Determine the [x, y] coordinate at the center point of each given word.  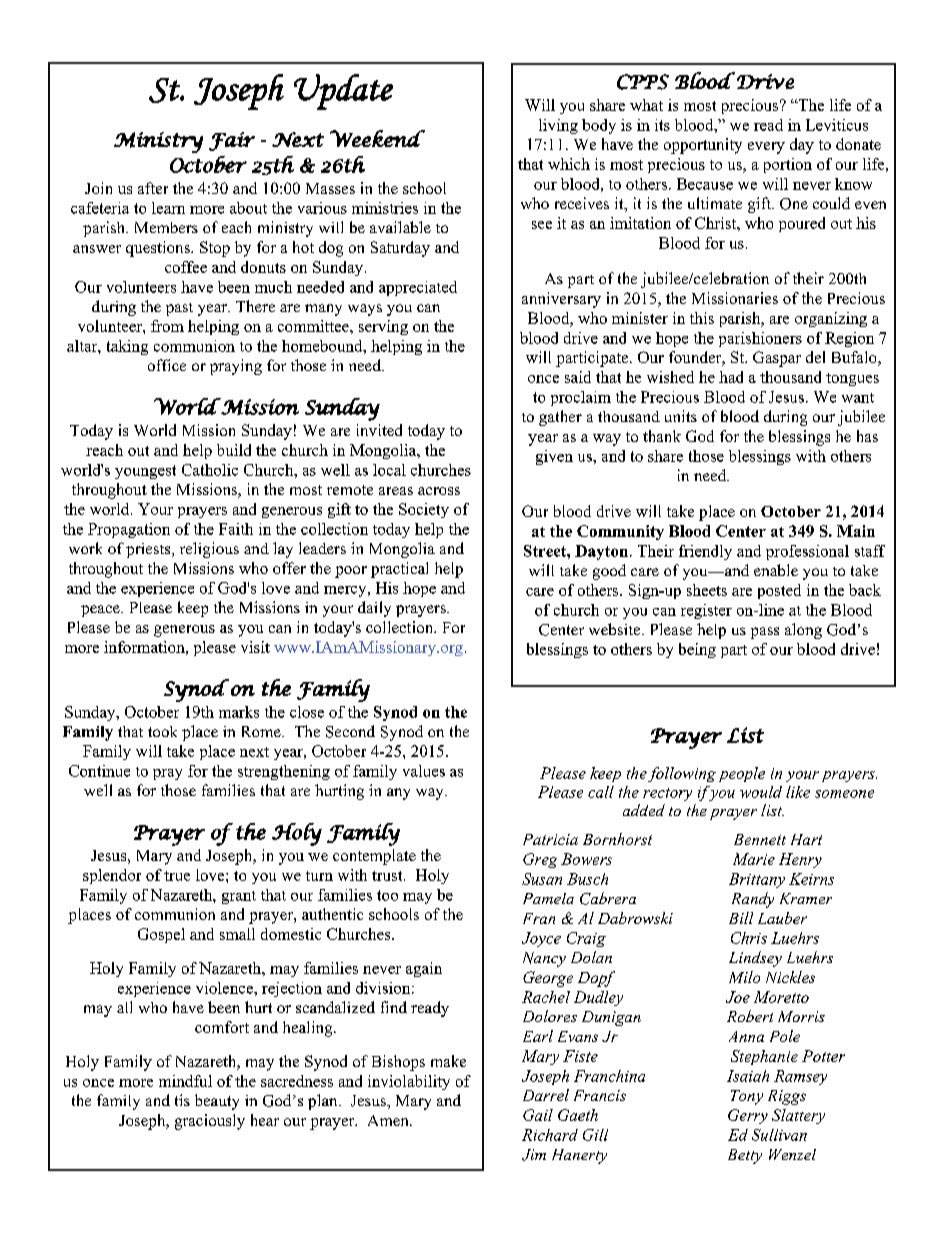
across [439, 491]
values [424, 771]
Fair [232, 141]
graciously [210, 1122]
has [867, 436]
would [761, 792]
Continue [99, 771]
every [766, 148]
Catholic [210, 470]
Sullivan [779, 1135]
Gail [538, 1115]
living [558, 126]
